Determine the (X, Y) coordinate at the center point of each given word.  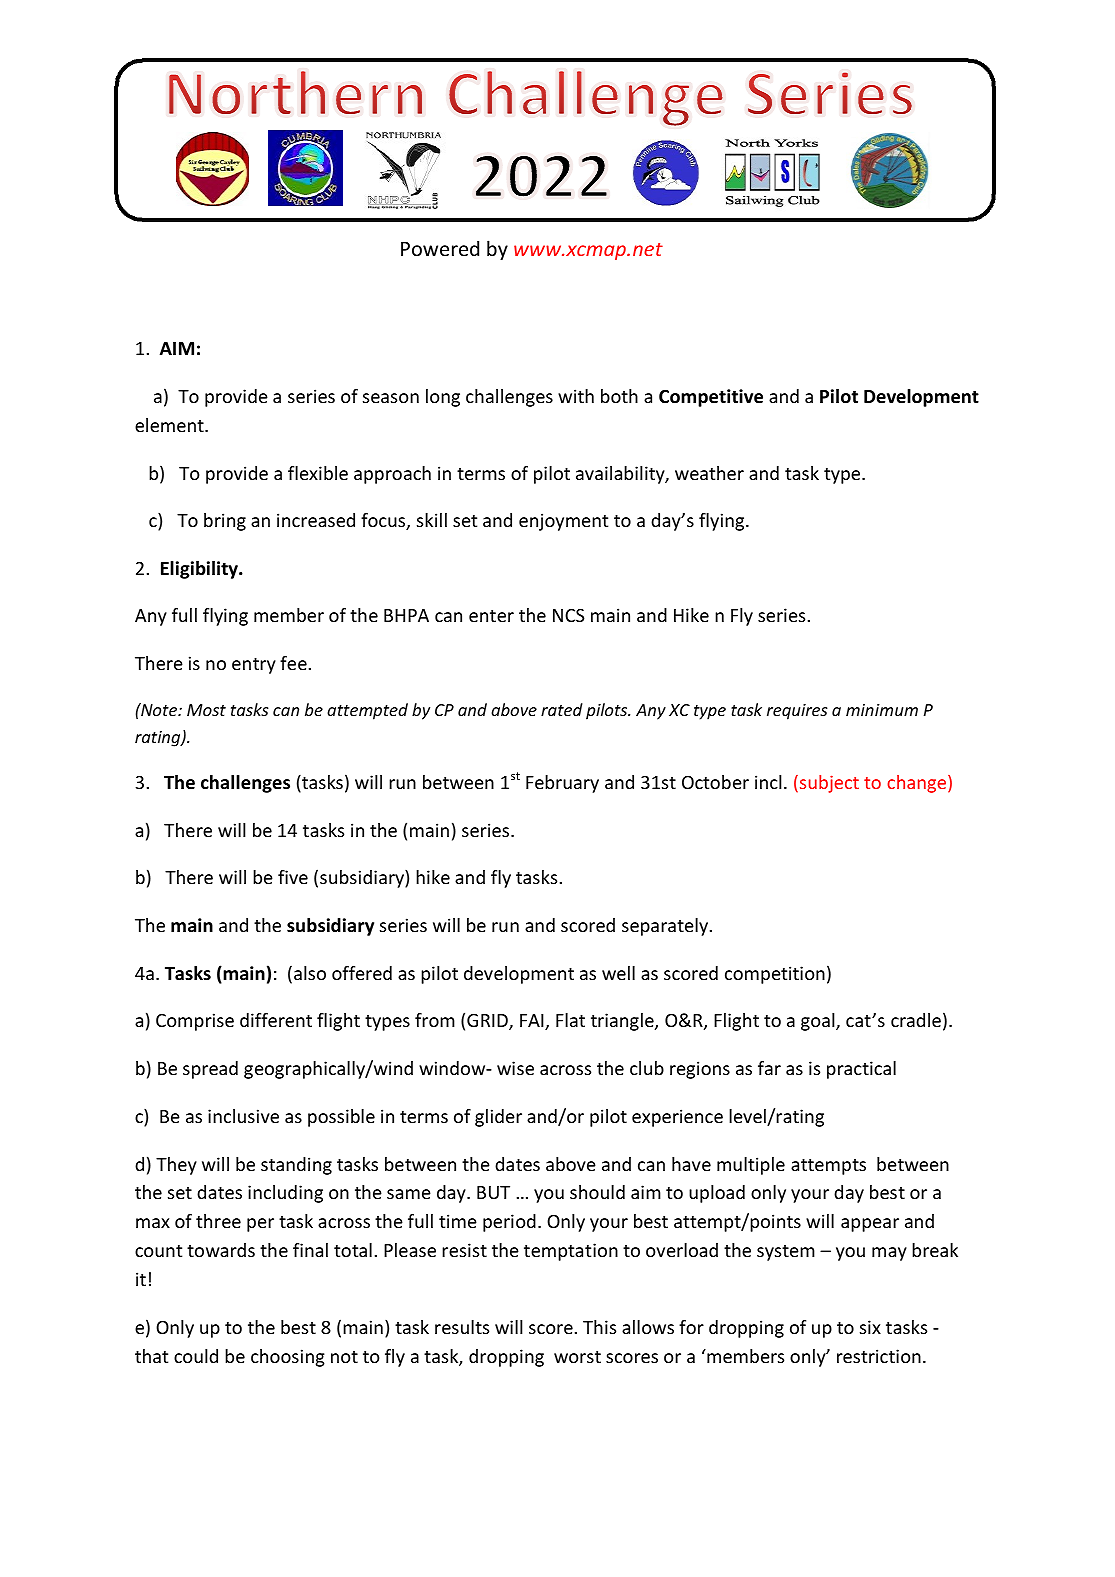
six (870, 1327)
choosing (288, 1358)
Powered (440, 248)
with (576, 396)
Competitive (711, 398)
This (599, 1327)
